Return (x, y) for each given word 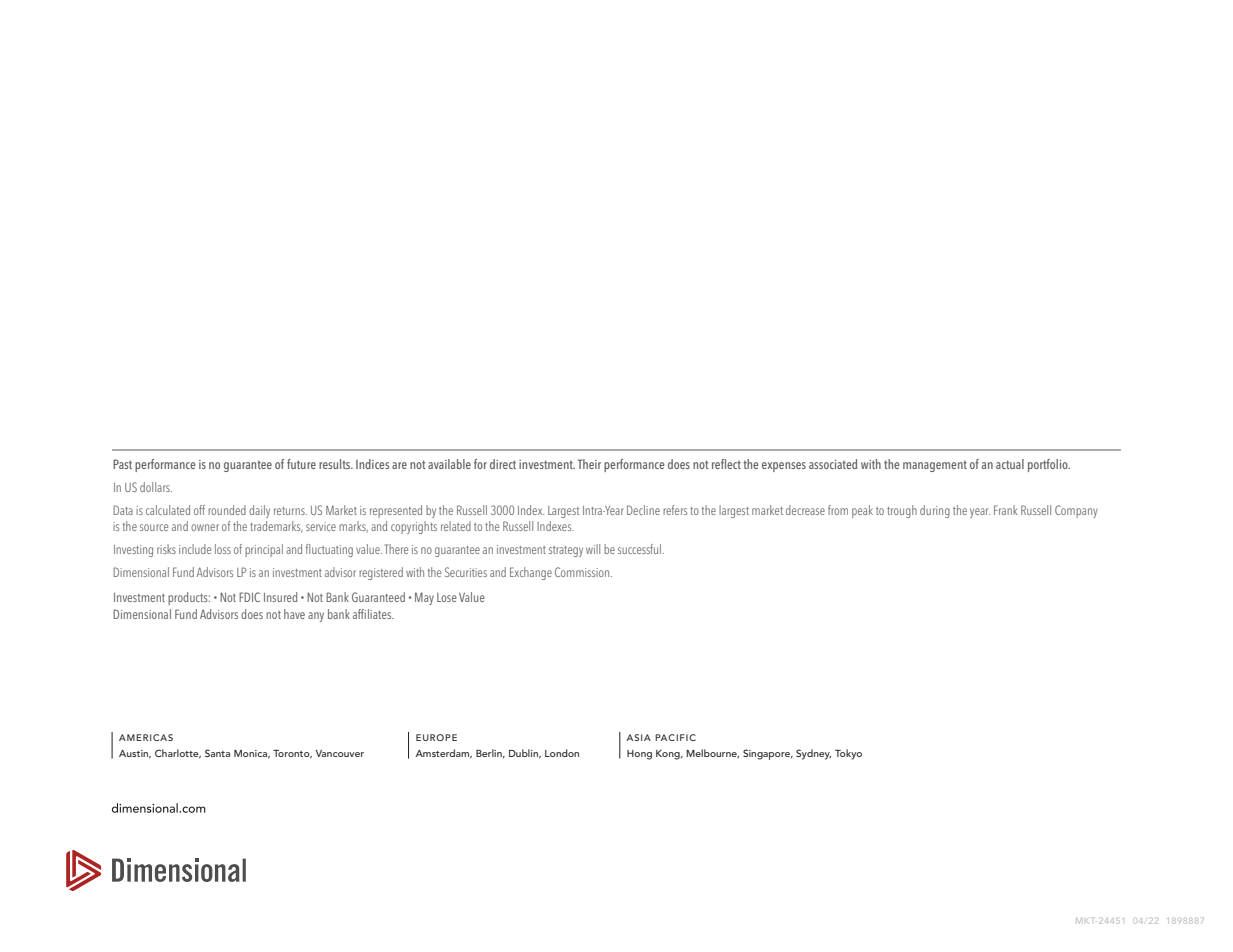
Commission (583, 572)
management (935, 466)
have (294, 614)
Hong (639, 755)
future (301, 464)
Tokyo (848, 754)
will (593, 549)
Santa (217, 753)
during (935, 511)
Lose (447, 597)
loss (223, 549)
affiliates (373, 614)
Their (589, 464)
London (562, 753)
